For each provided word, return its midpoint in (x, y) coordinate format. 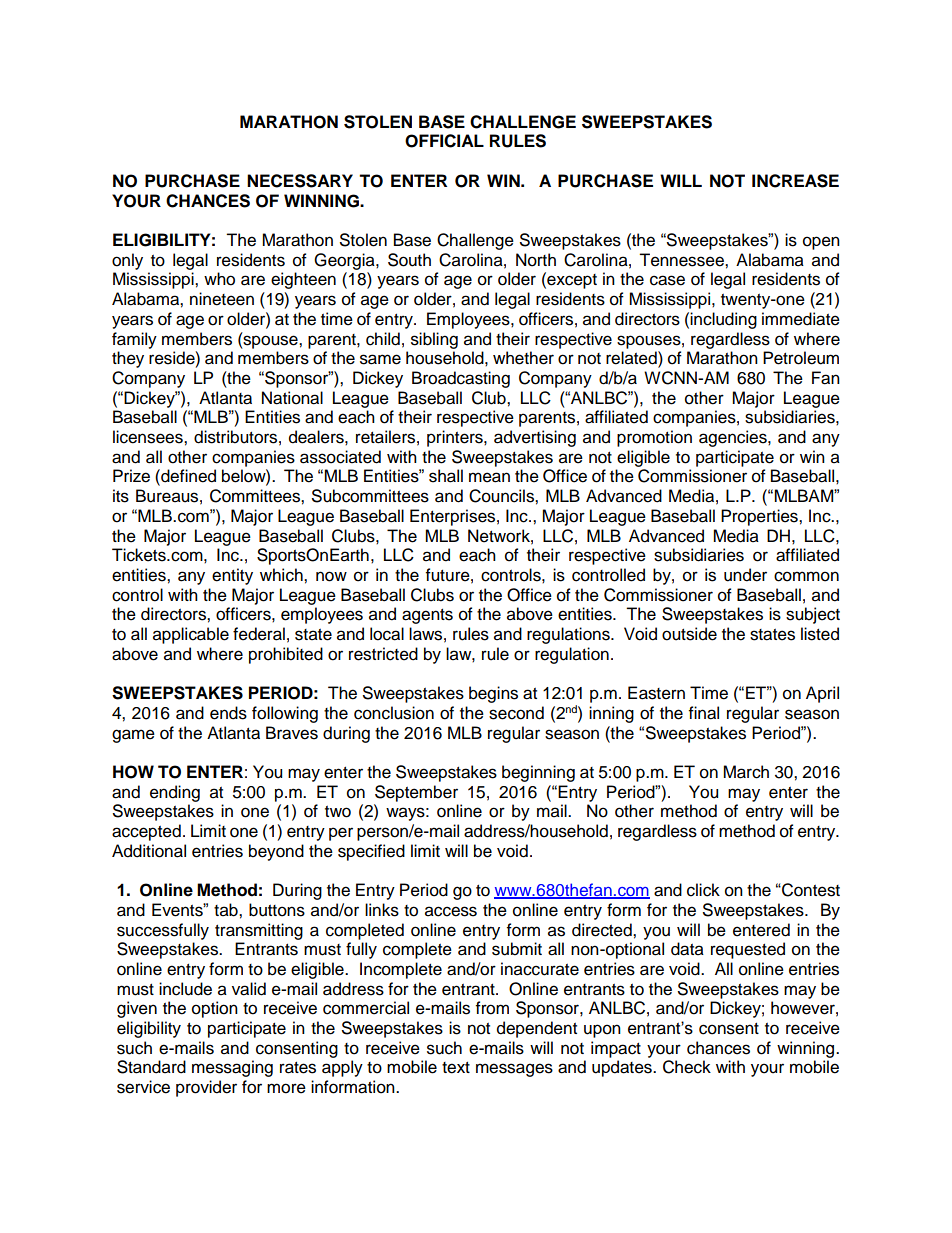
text (456, 1068)
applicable (191, 635)
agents (427, 616)
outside (689, 634)
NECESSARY (300, 181)
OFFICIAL (444, 141)
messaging (232, 1068)
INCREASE (795, 181)
